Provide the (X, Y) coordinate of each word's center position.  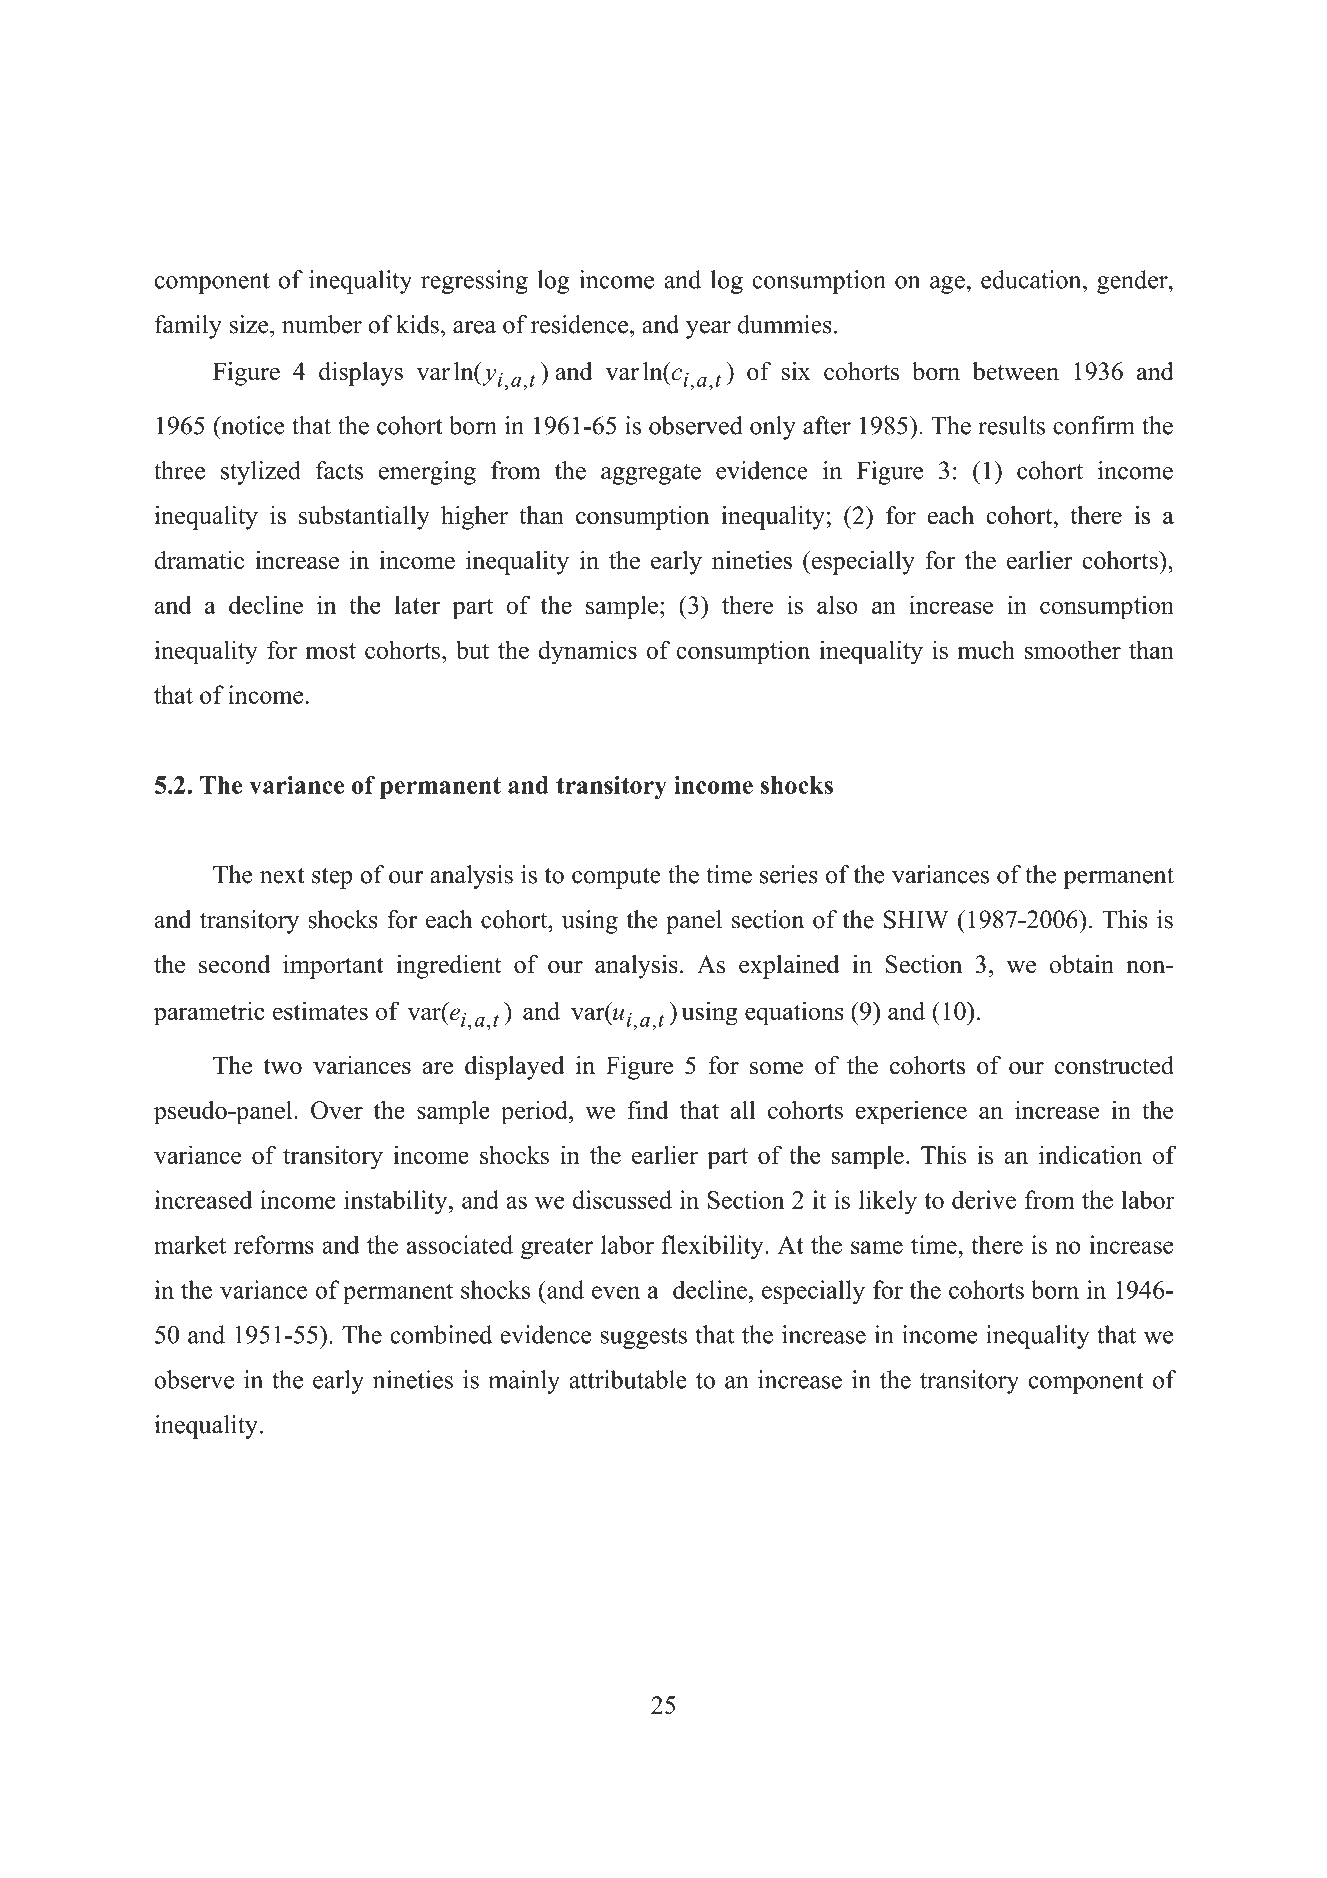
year (708, 330)
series (789, 874)
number (322, 324)
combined (441, 1334)
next (282, 876)
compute (616, 878)
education (1032, 279)
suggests (643, 1338)
